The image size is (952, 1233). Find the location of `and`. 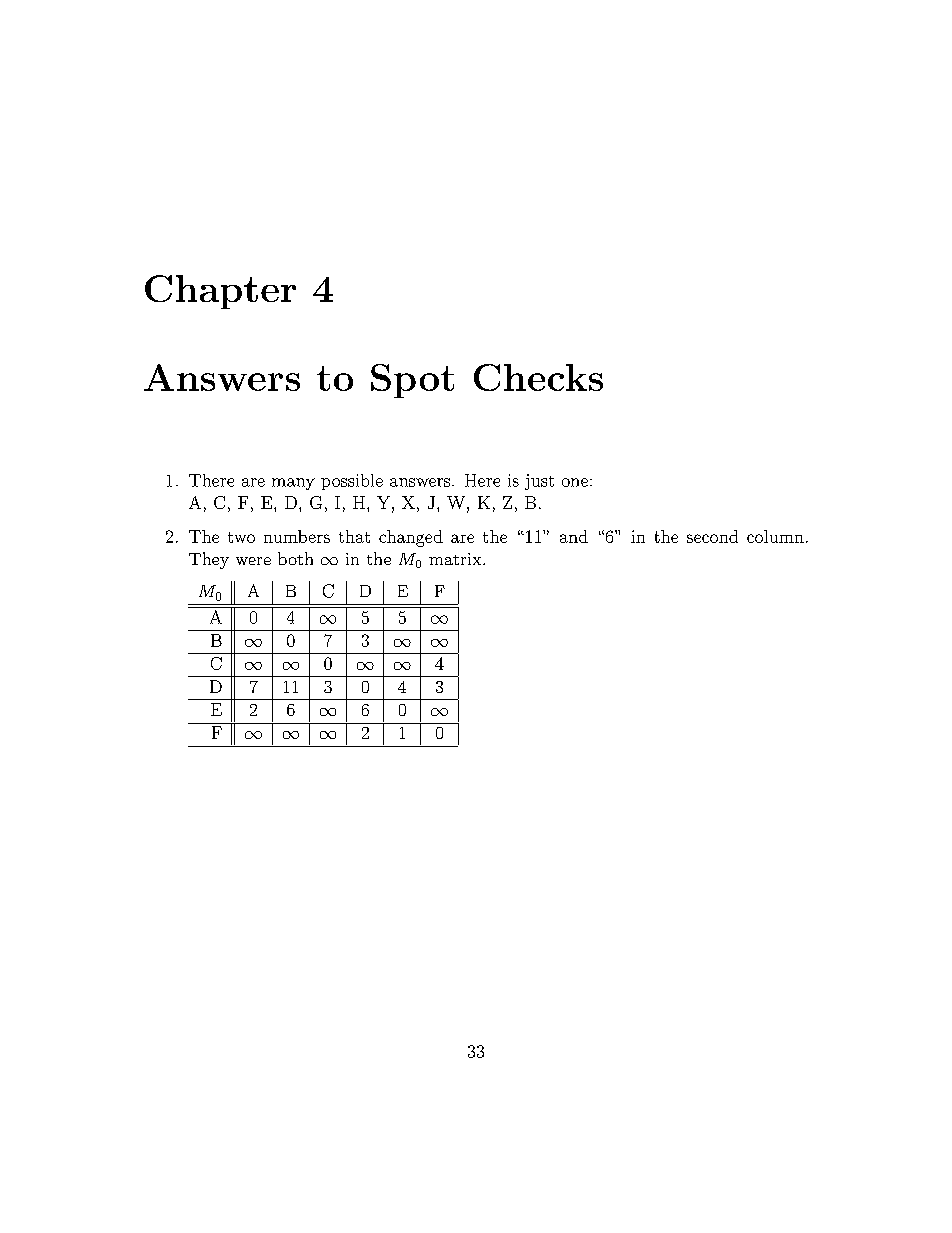

and is located at coordinates (574, 536).
